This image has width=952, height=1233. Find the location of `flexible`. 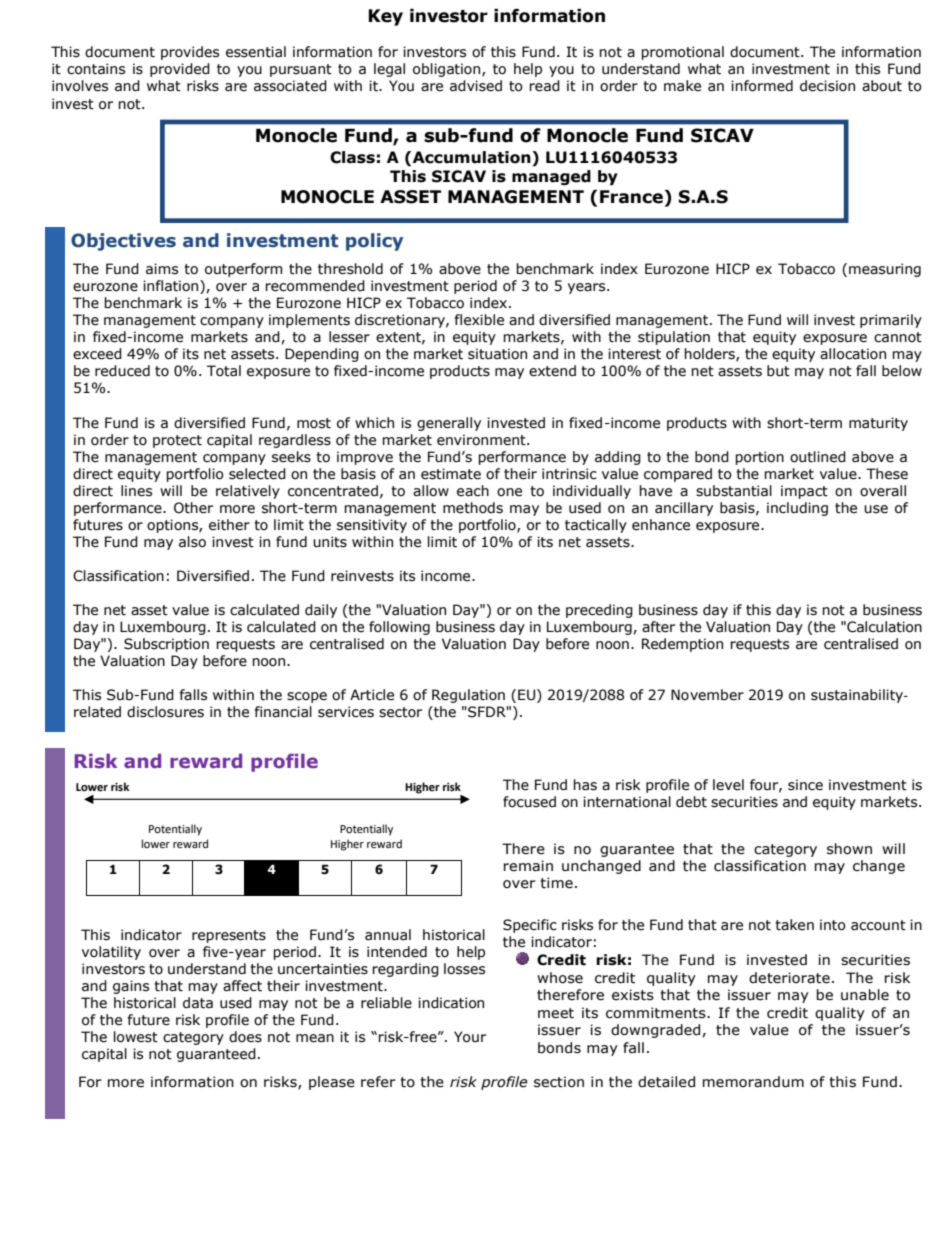

flexible is located at coordinates (479, 320).
